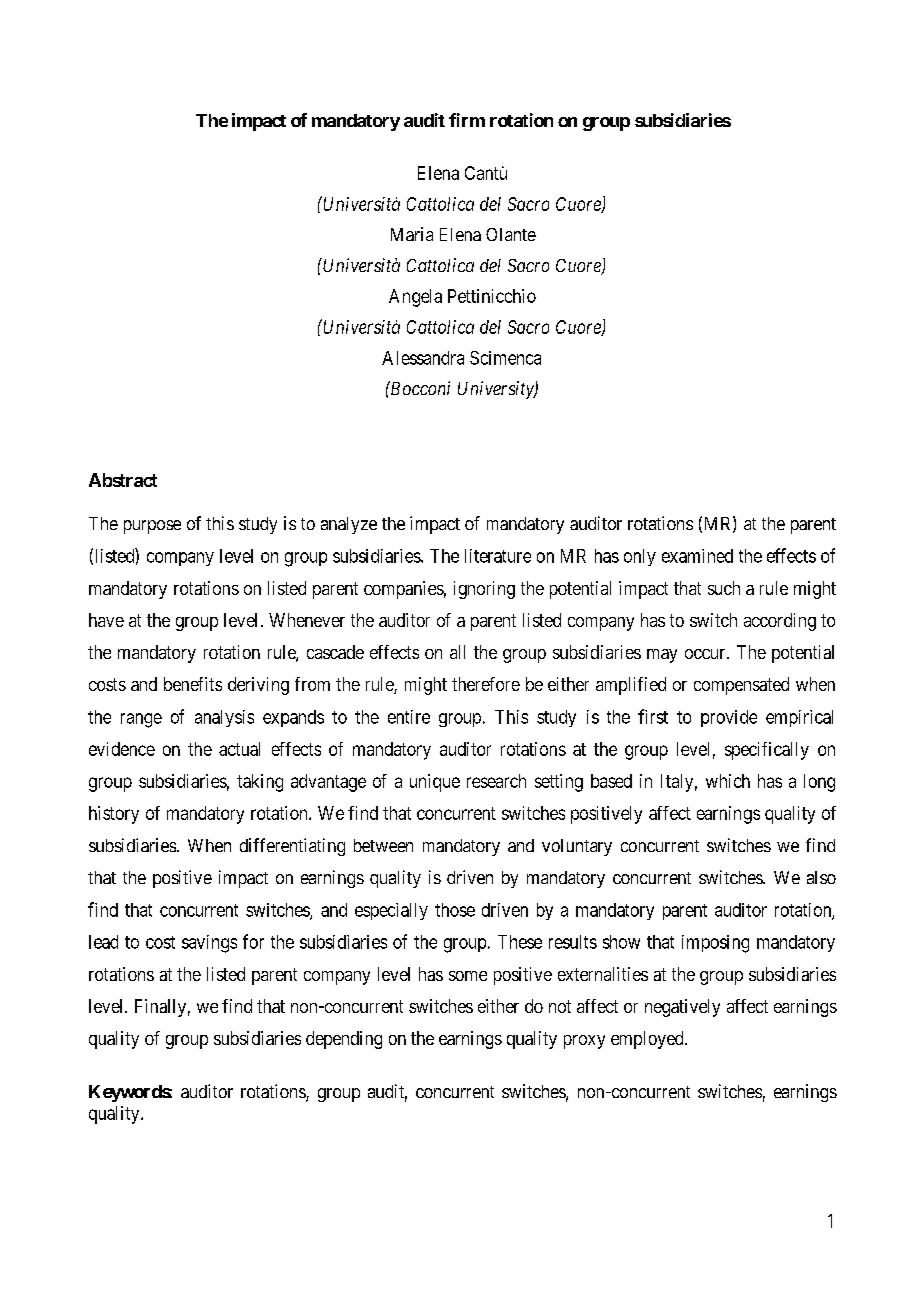 The height and width of the document is (1308, 924). I want to click on analysis, so click(224, 718).
